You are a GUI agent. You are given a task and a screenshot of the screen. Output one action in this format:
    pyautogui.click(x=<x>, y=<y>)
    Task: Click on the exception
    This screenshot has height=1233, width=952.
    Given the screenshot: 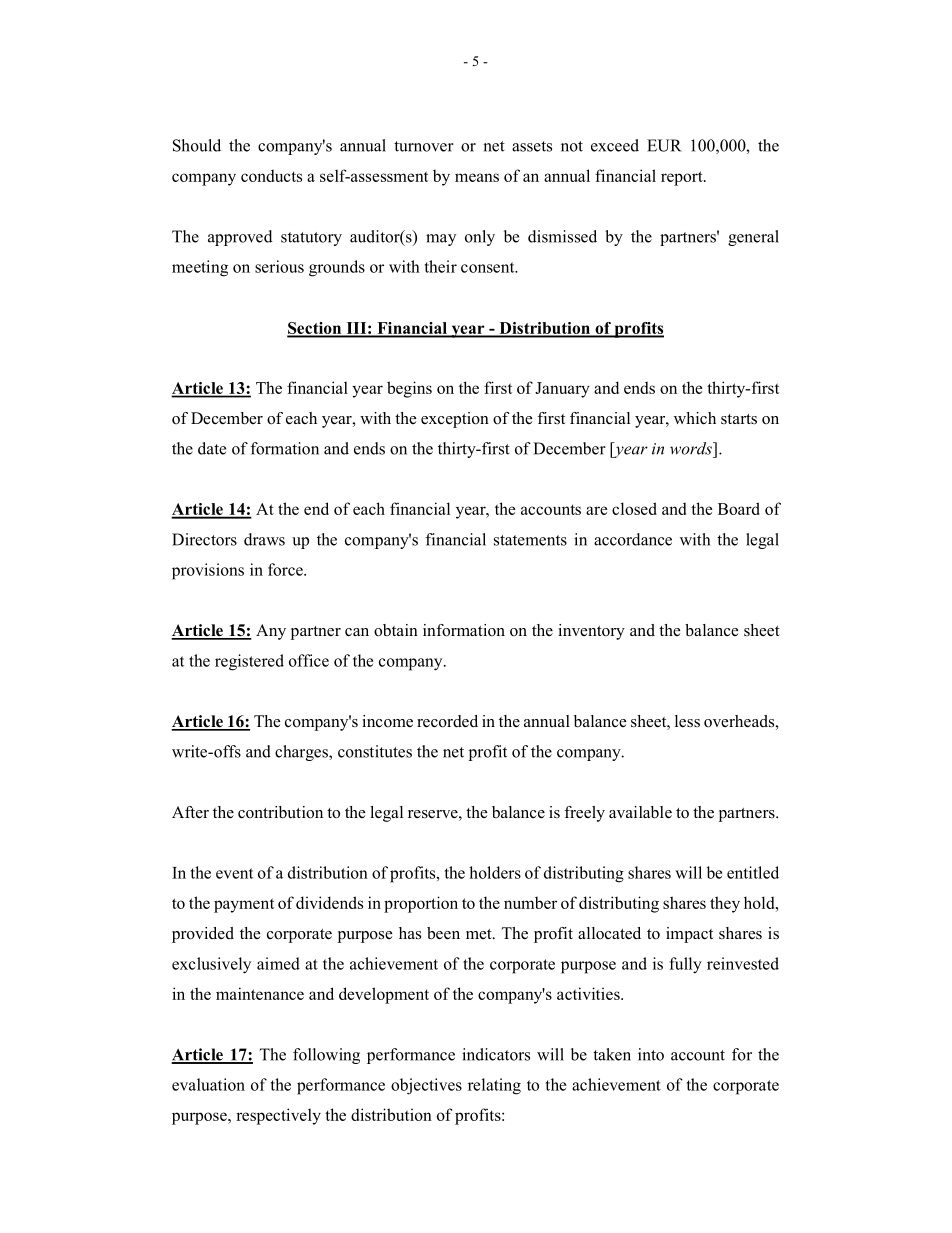 What is the action you would take?
    pyautogui.click(x=455, y=420)
